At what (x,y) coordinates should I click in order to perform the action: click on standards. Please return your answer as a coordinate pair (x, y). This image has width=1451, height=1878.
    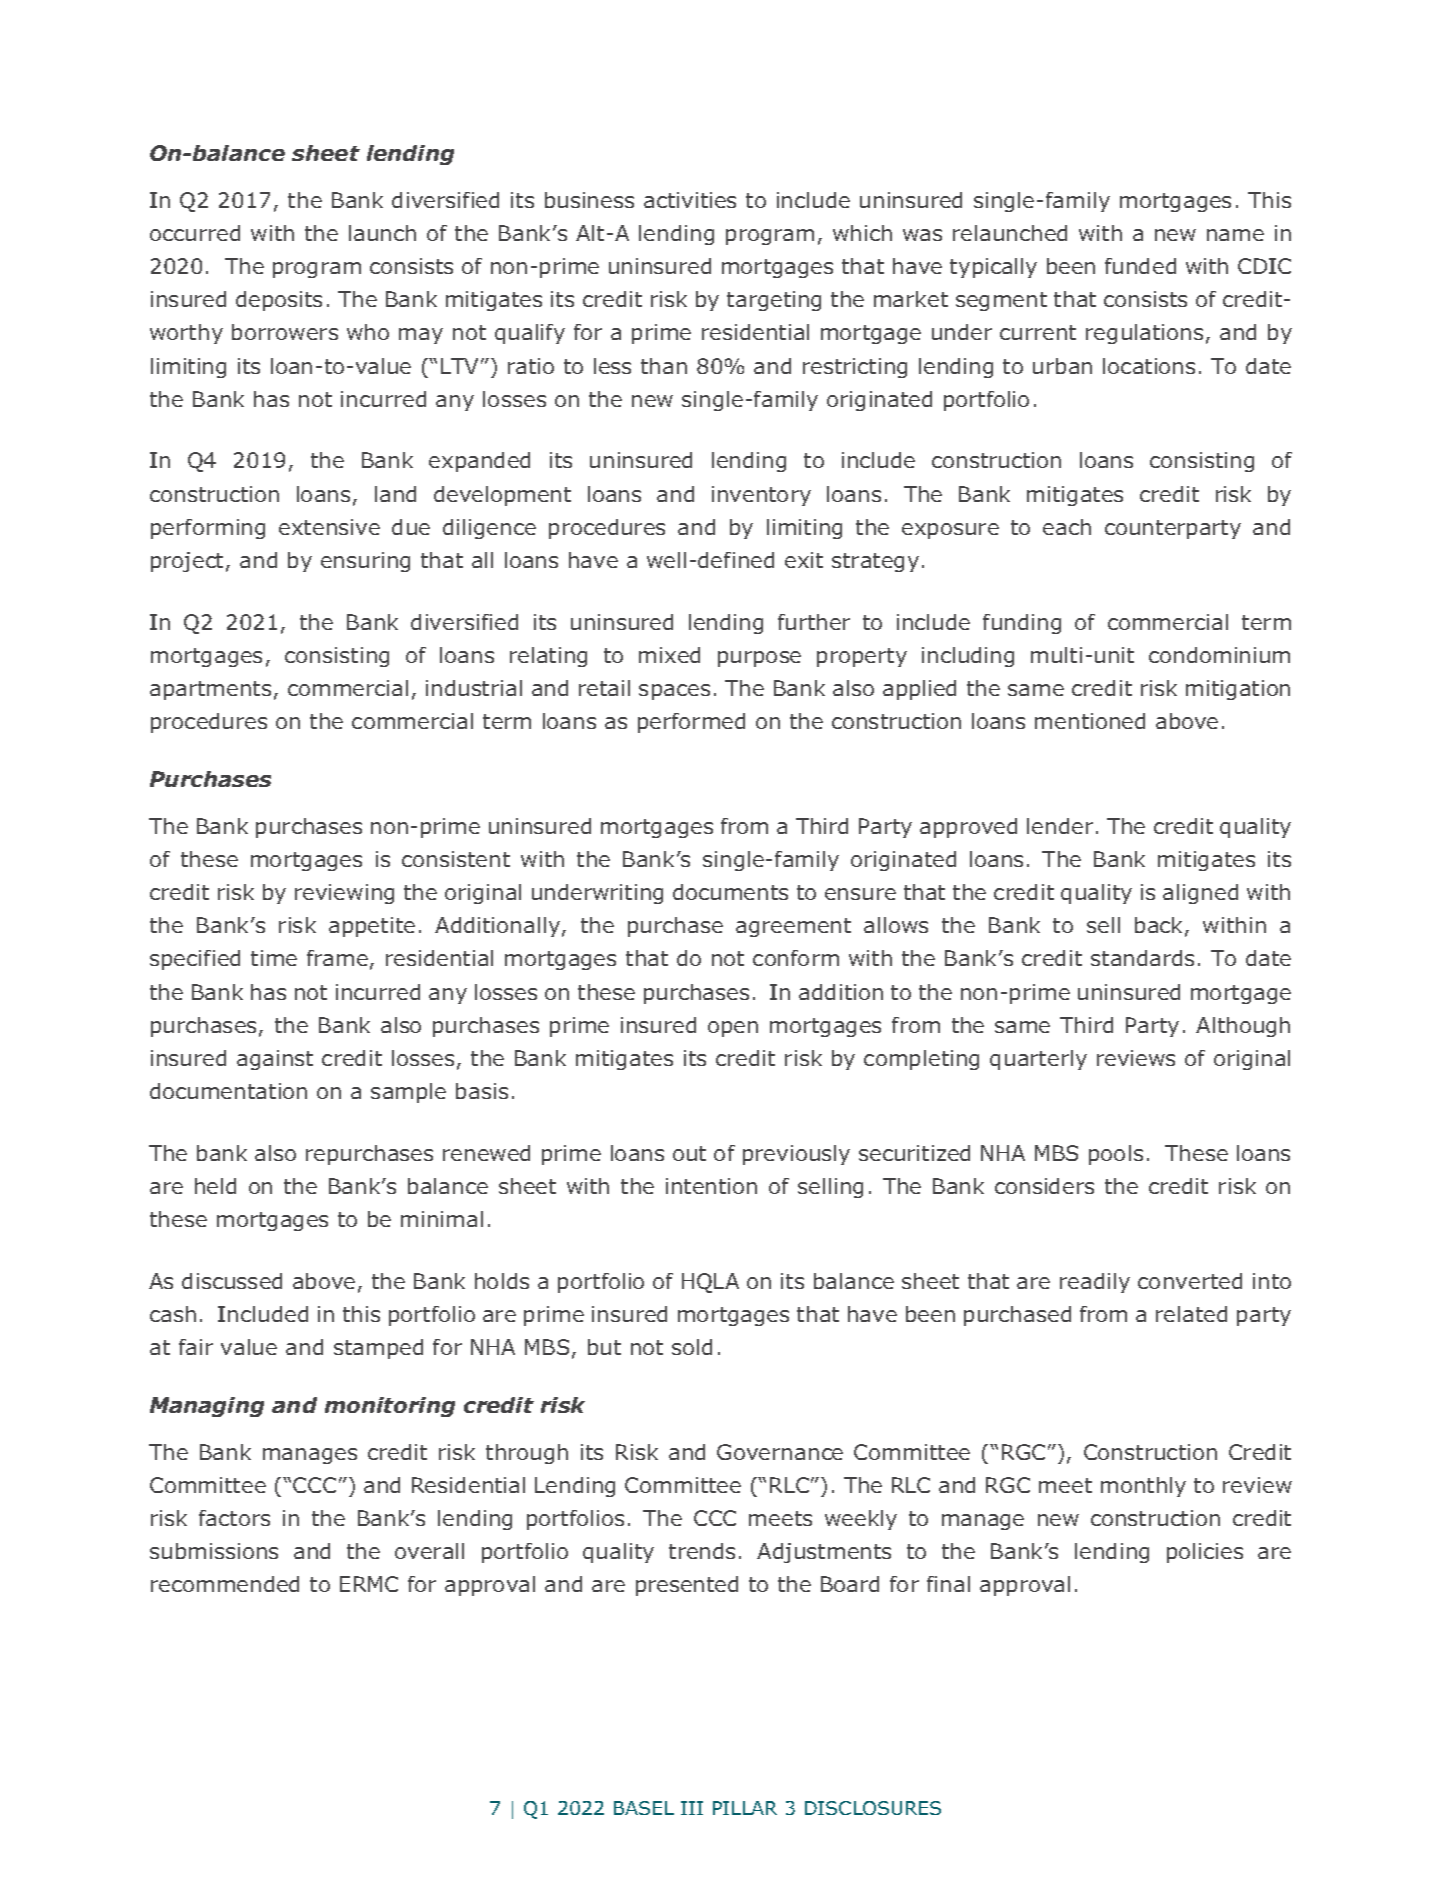
    Looking at the image, I should click on (1142, 958).
